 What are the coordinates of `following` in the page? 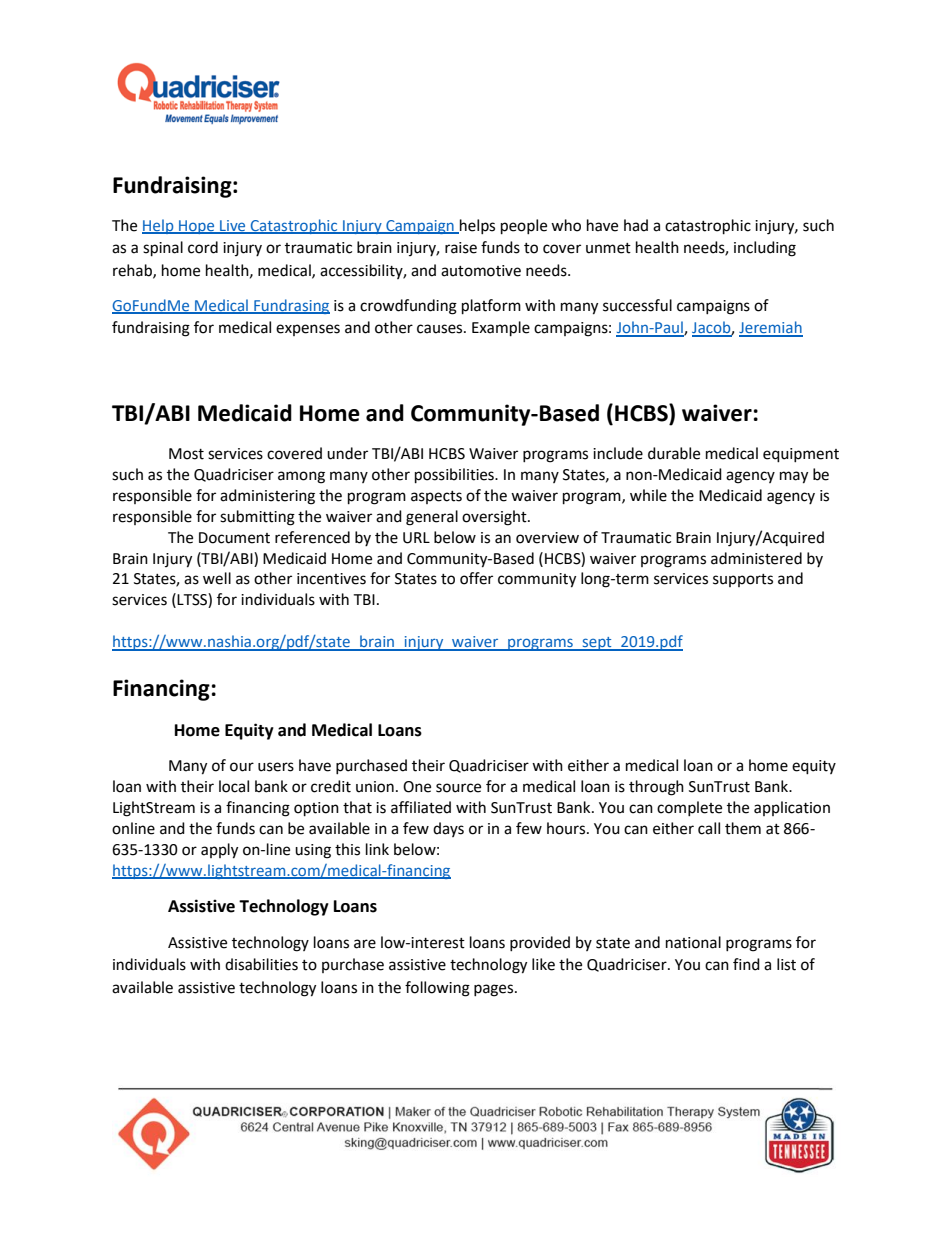 It's located at (437, 989).
